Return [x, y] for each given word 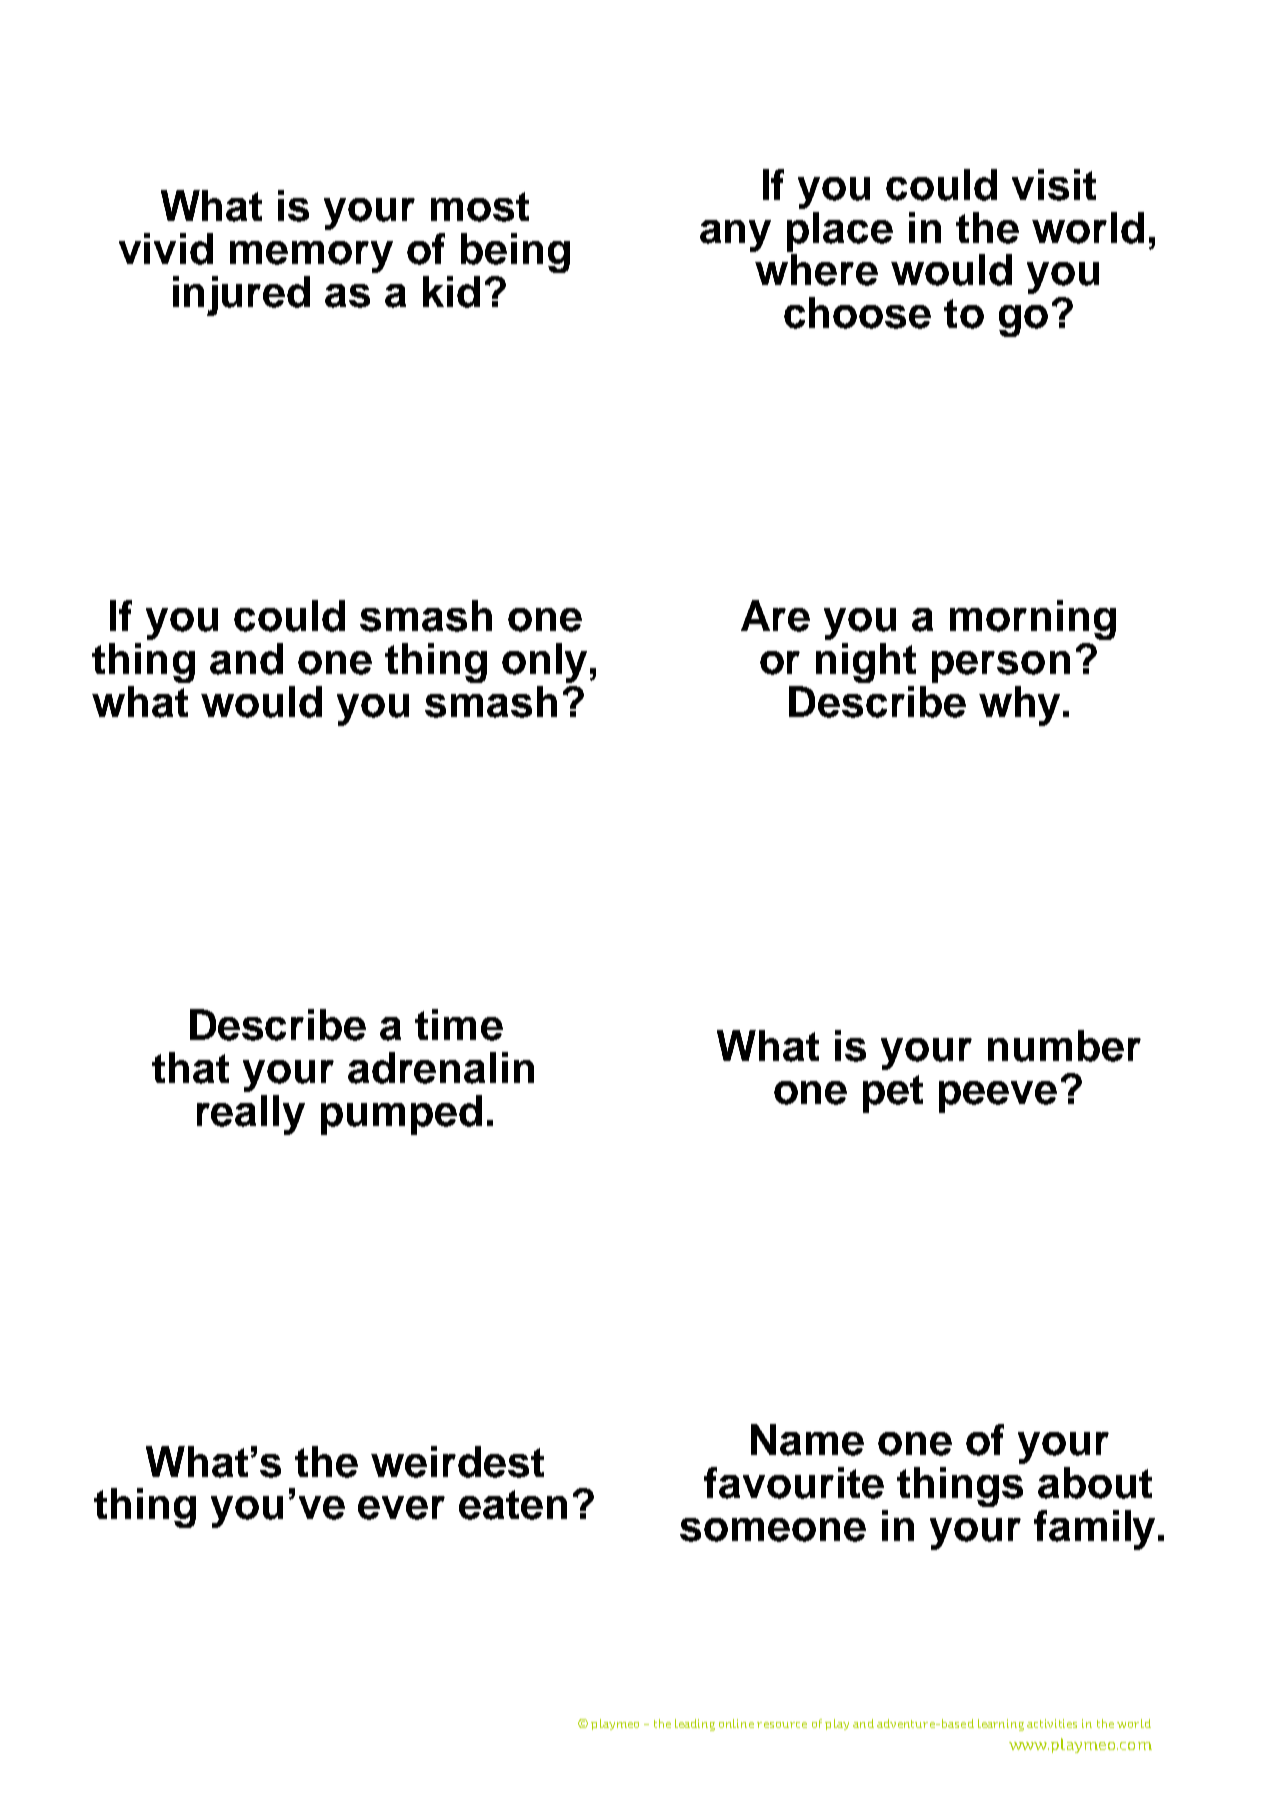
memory [311, 257]
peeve [998, 1097]
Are [775, 616]
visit [1054, 185]
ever [401, 1508]
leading [695, 1725]
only [544, 663]
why [1019, 706]
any [735, 236]
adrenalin [441, 1068]
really [251, 1115]
